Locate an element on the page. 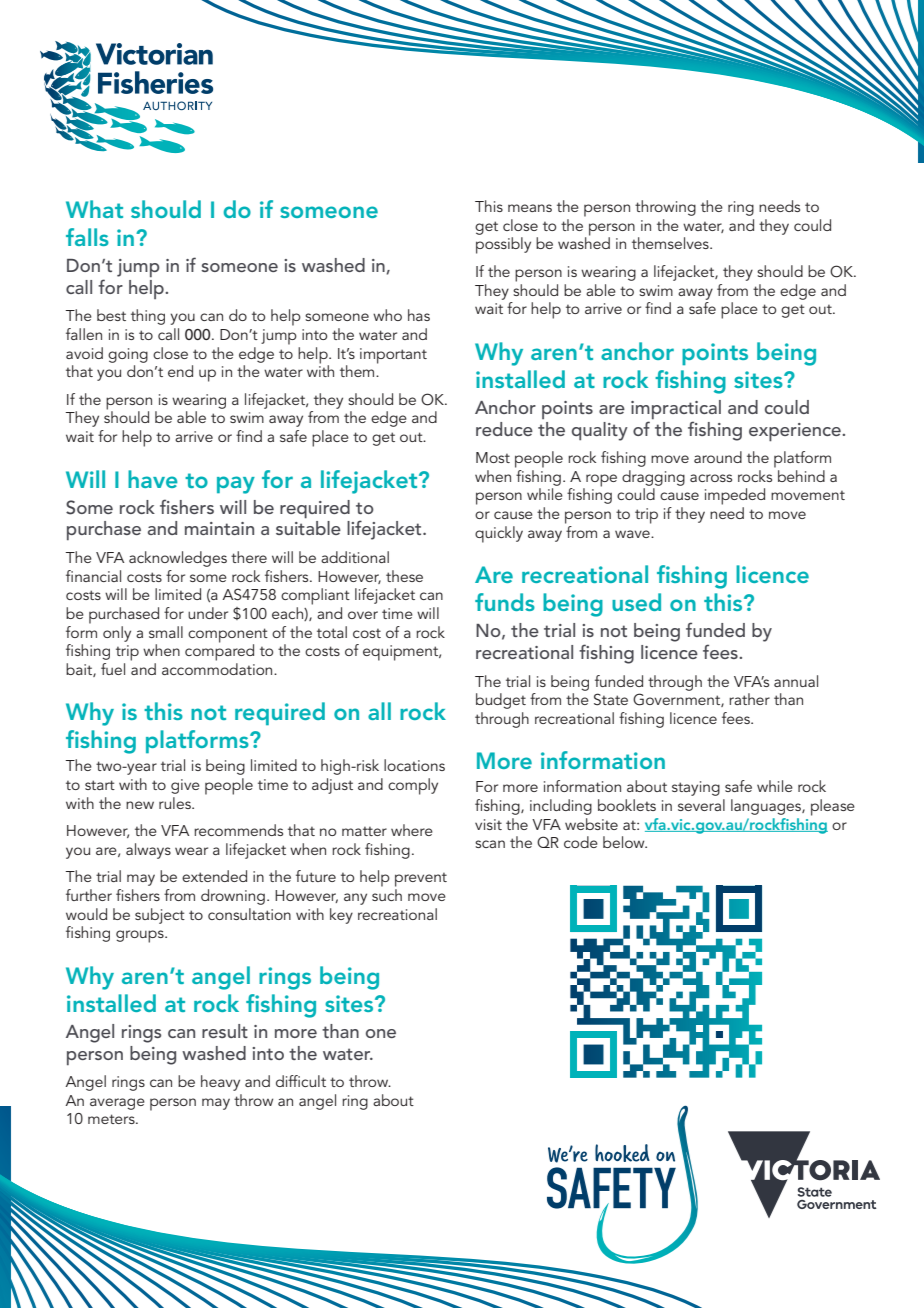 This page has width=924, height=1308. difficult is located at coordinates (301, 1081).
